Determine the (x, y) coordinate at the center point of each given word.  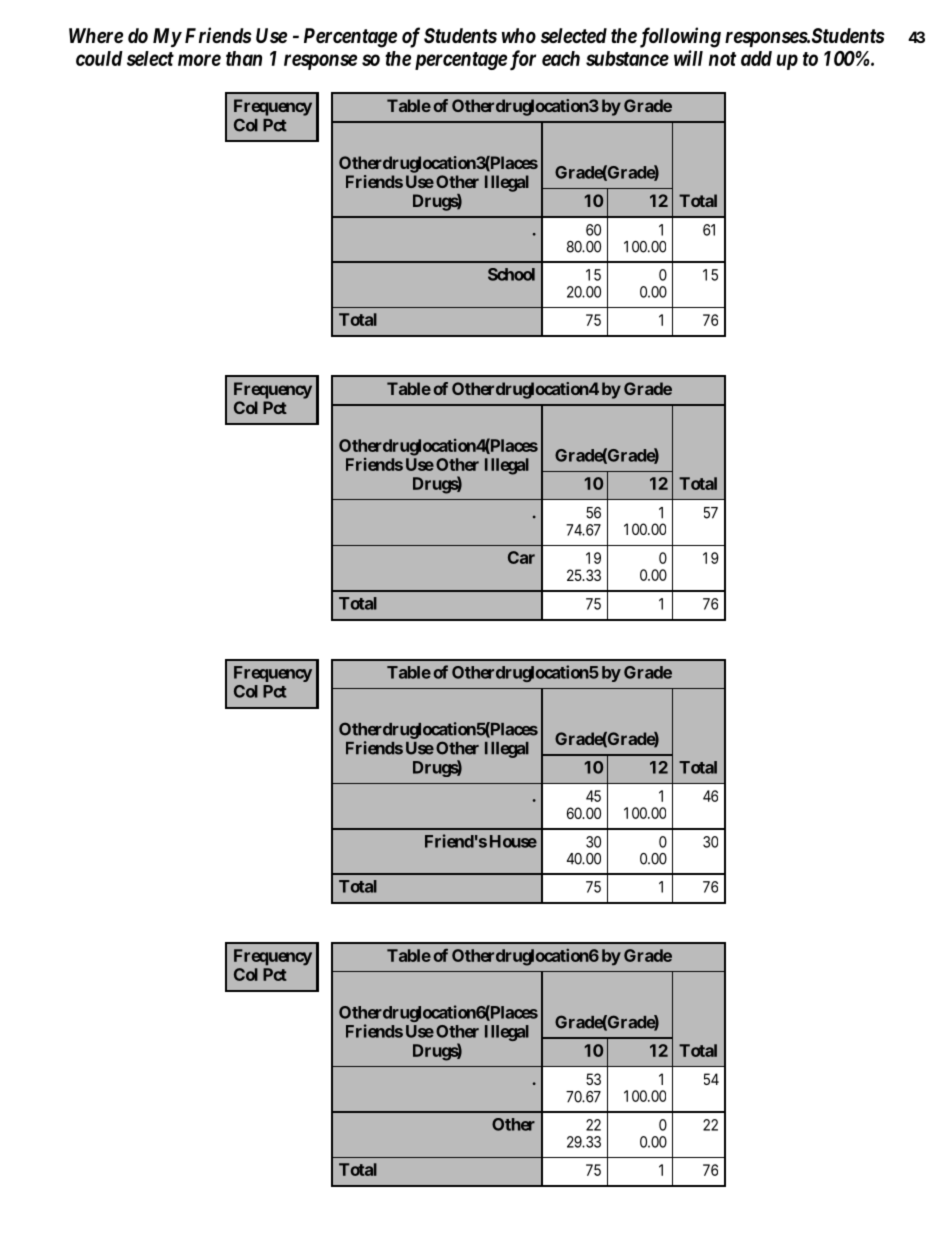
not (722, 59)
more (199, 60)
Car (521, 557)
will (688, 58)
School (511, 274)
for (523, 60)
